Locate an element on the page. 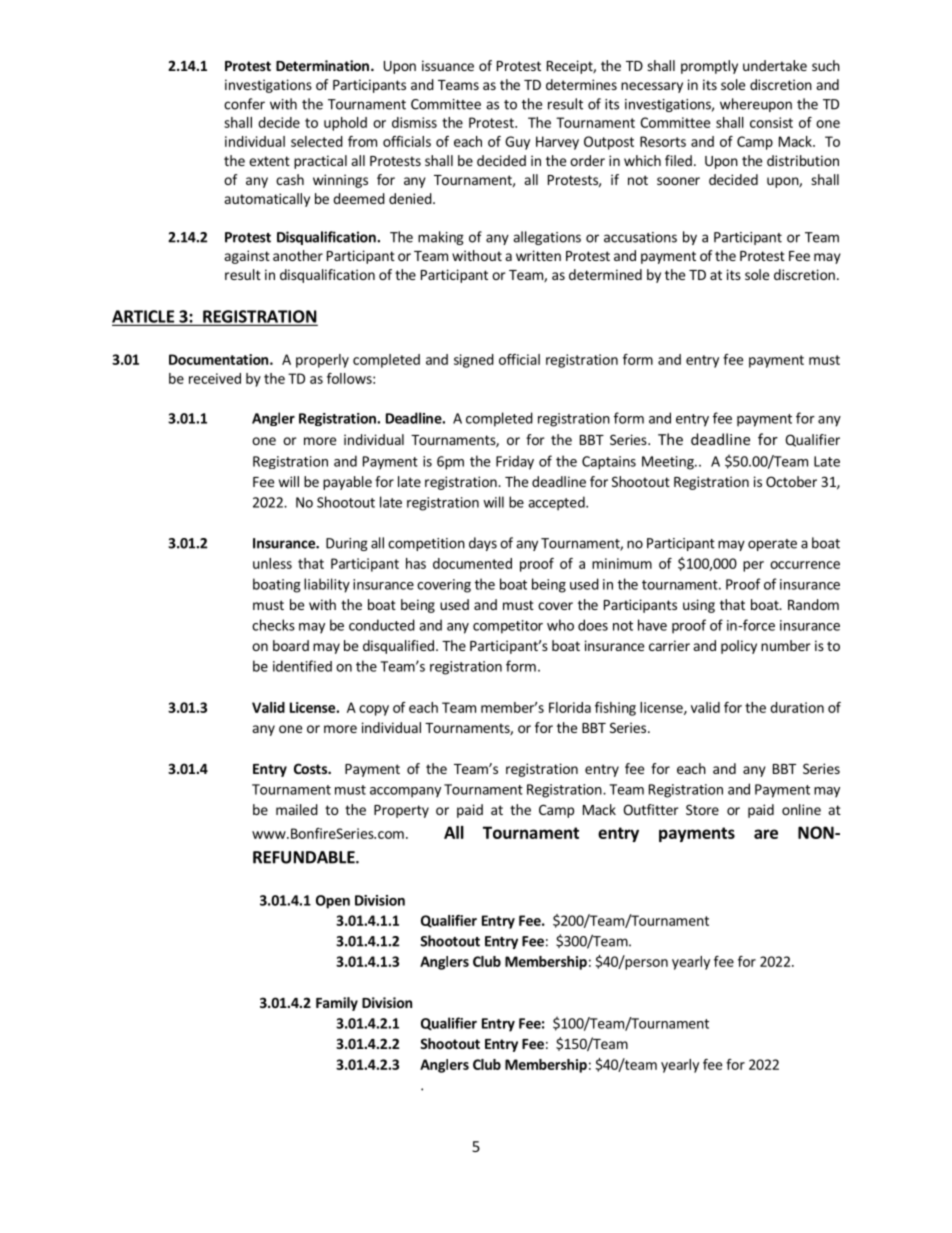 The width and height of the document is (952, 1233). ARTICLE is located at coordinates (144, 317).
